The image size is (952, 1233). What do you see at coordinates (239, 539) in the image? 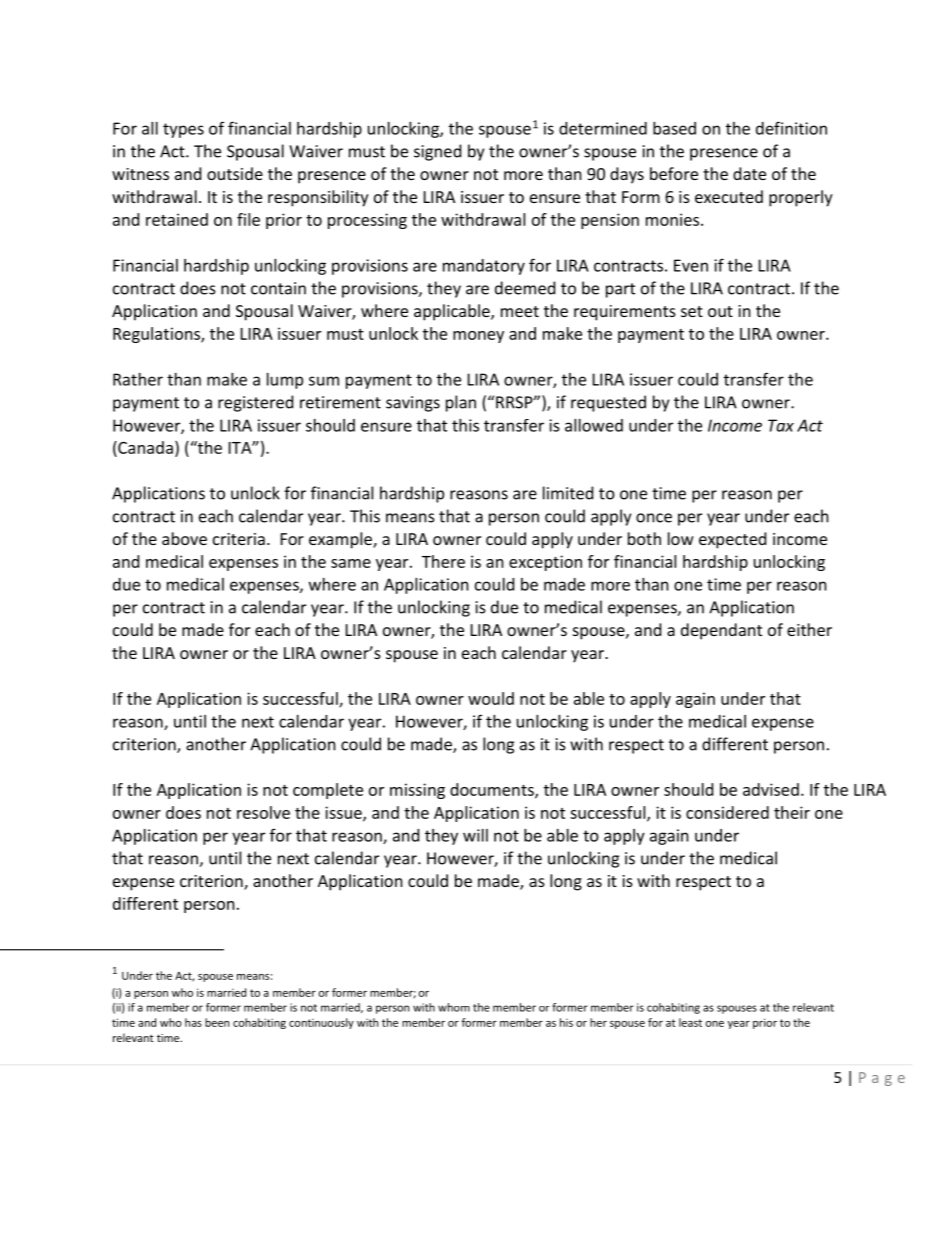
I see `criteria` at bounding box center [239, 539].
